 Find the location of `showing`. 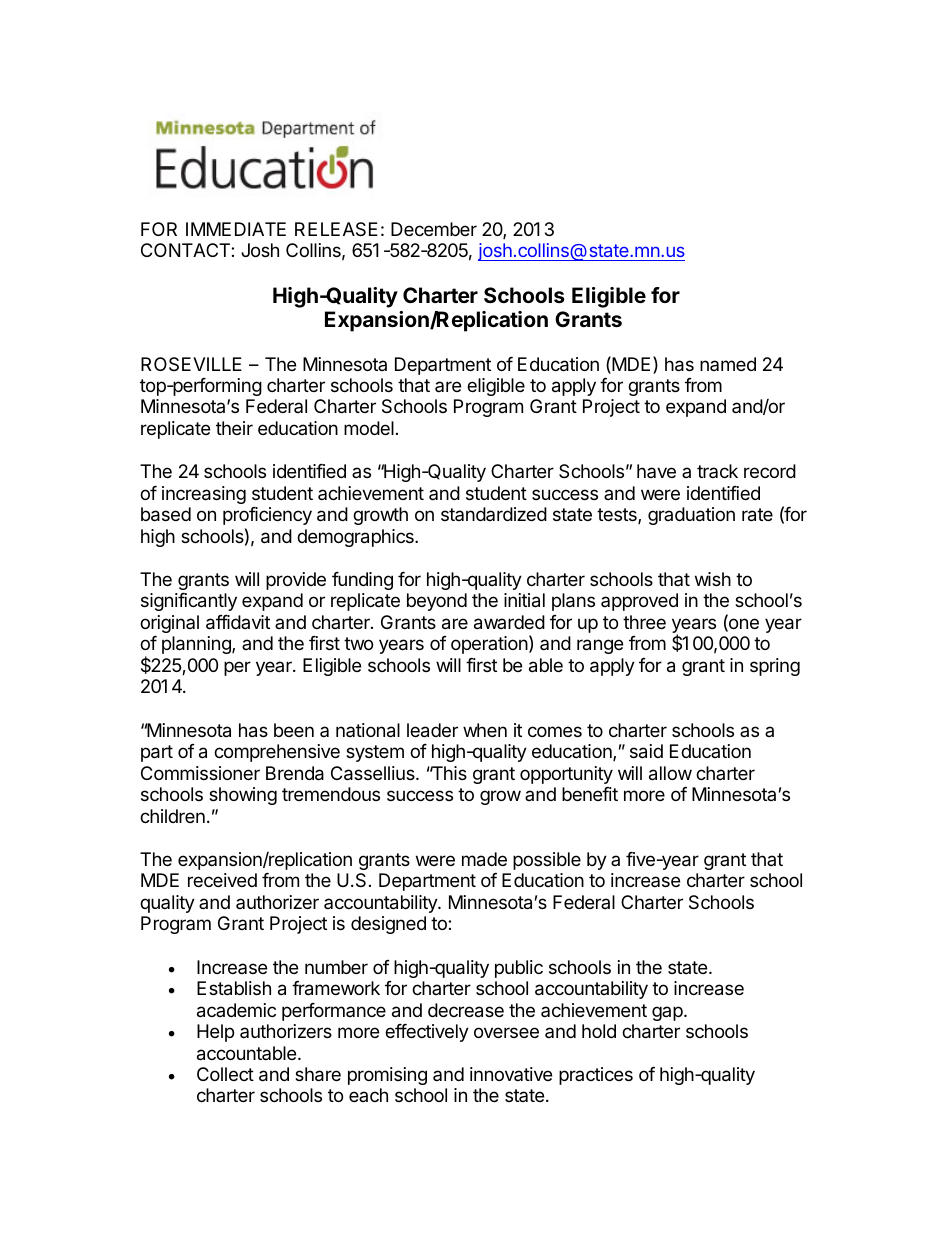

showing is located at coordinates (243, 796).
